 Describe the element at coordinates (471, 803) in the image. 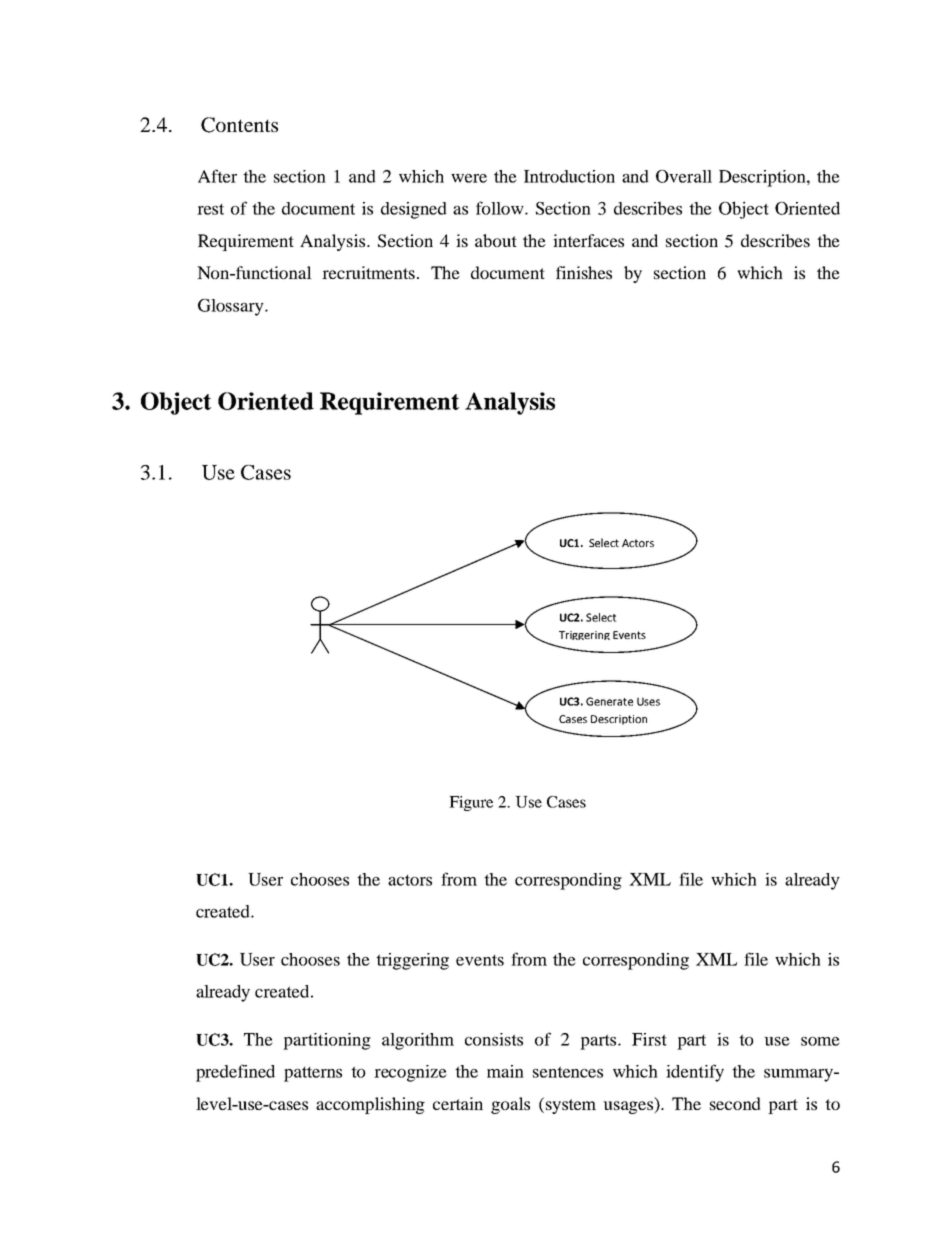

I see `Figure` at that location.
